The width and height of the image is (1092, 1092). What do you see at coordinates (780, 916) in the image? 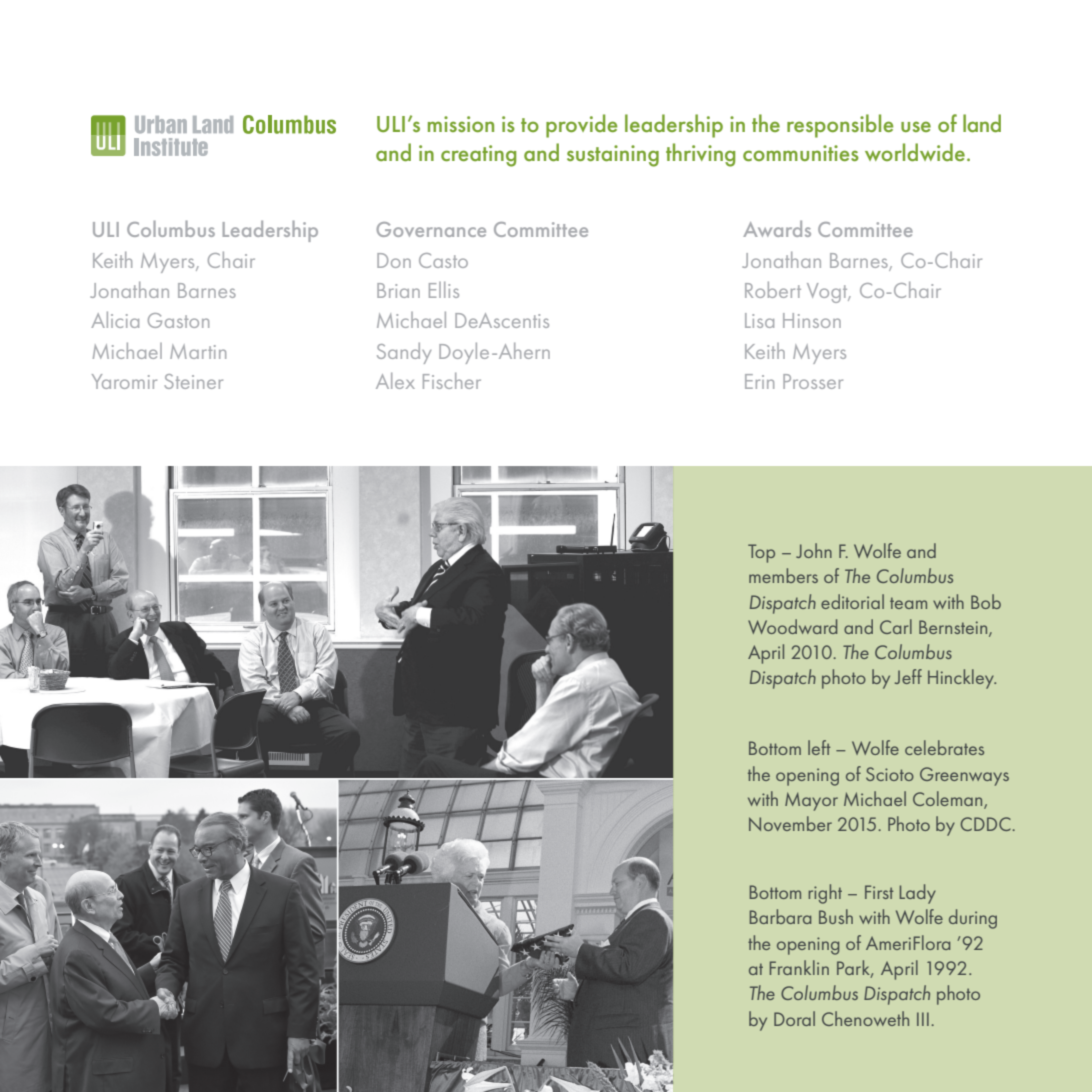
I see `Barbara` at bounding box center [780, 916].
